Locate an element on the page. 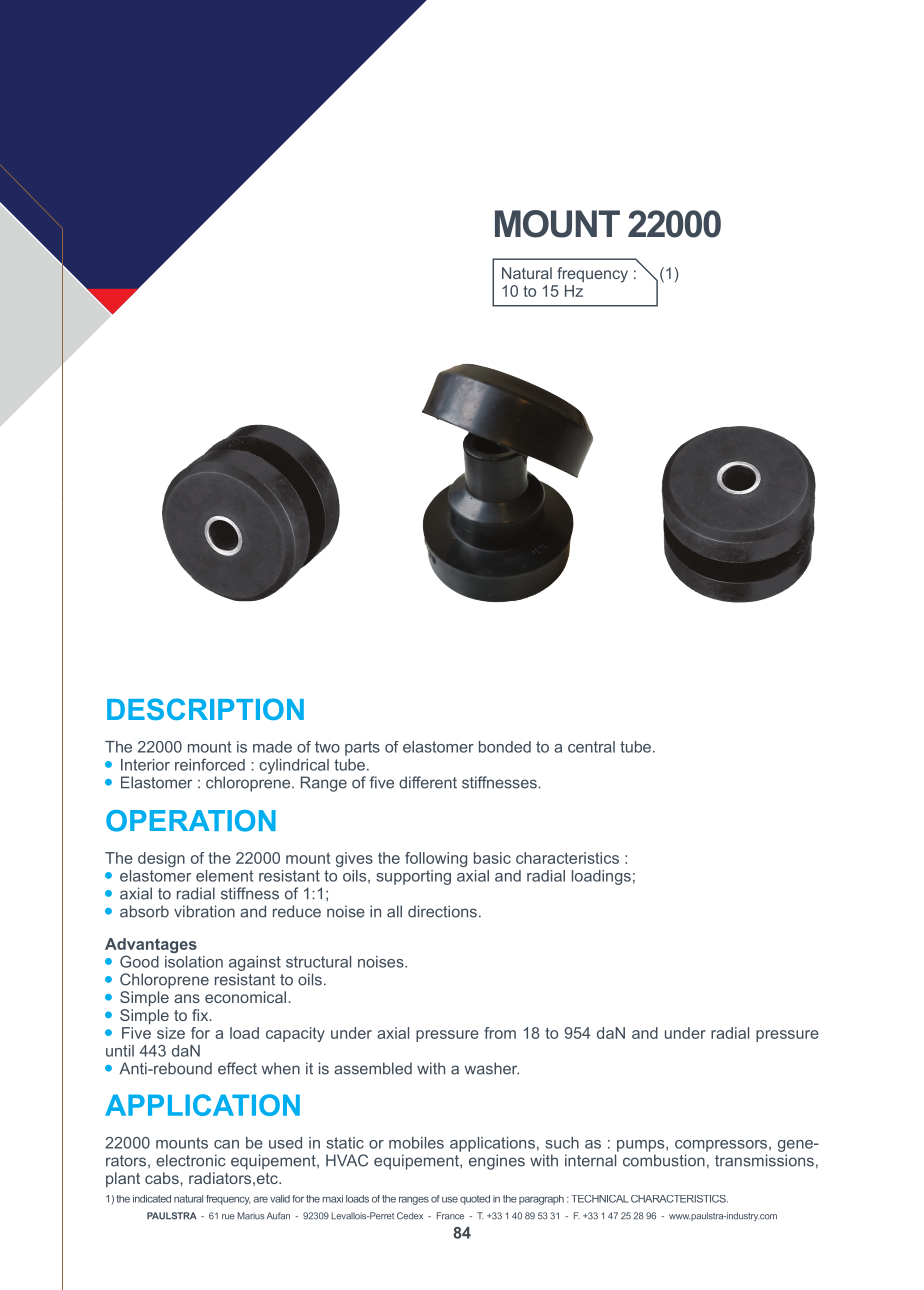  TECHNICAL is located at coordinates (599, 1199).
